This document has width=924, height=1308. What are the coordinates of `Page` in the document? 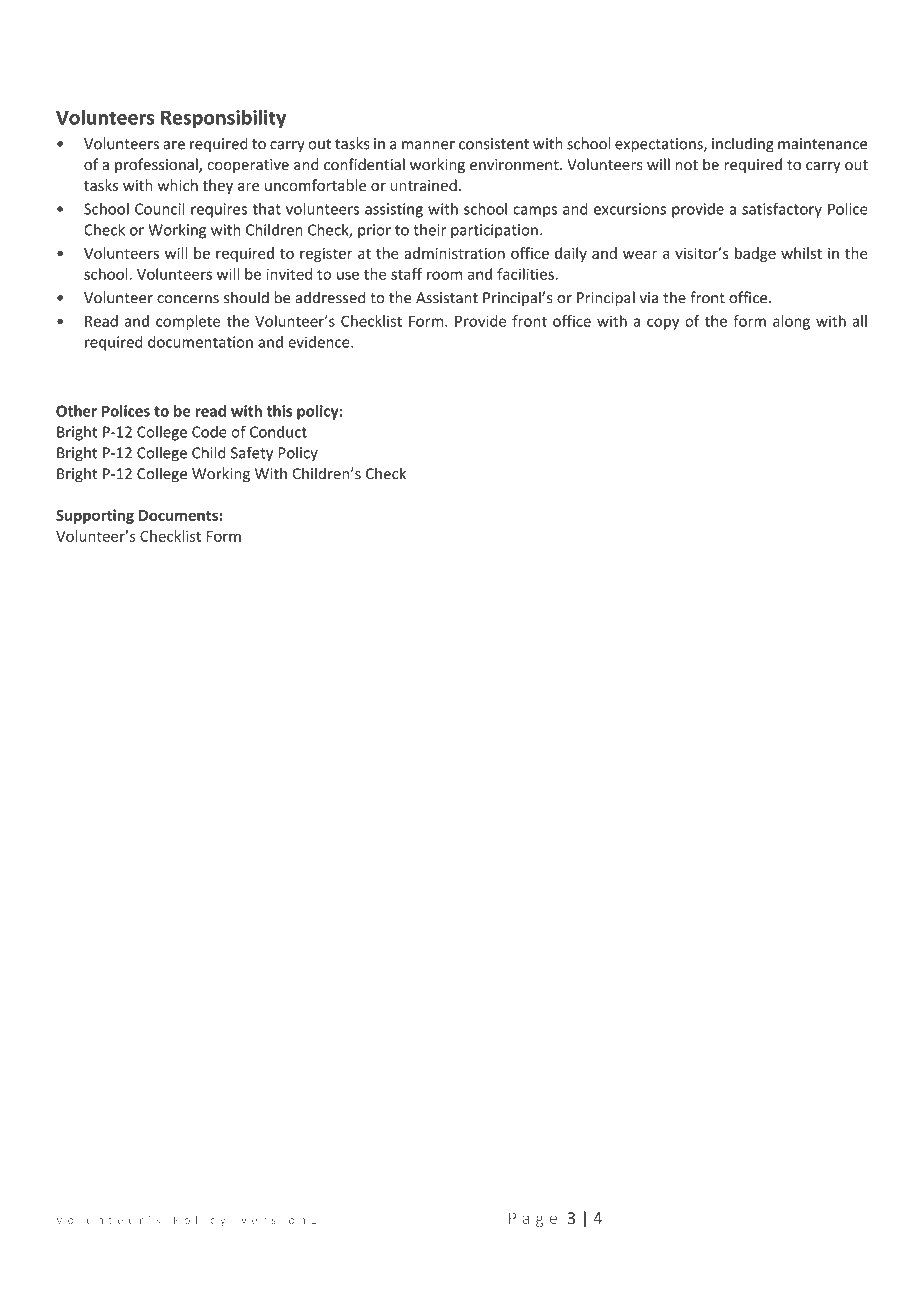 It's located at (533, 1219).
